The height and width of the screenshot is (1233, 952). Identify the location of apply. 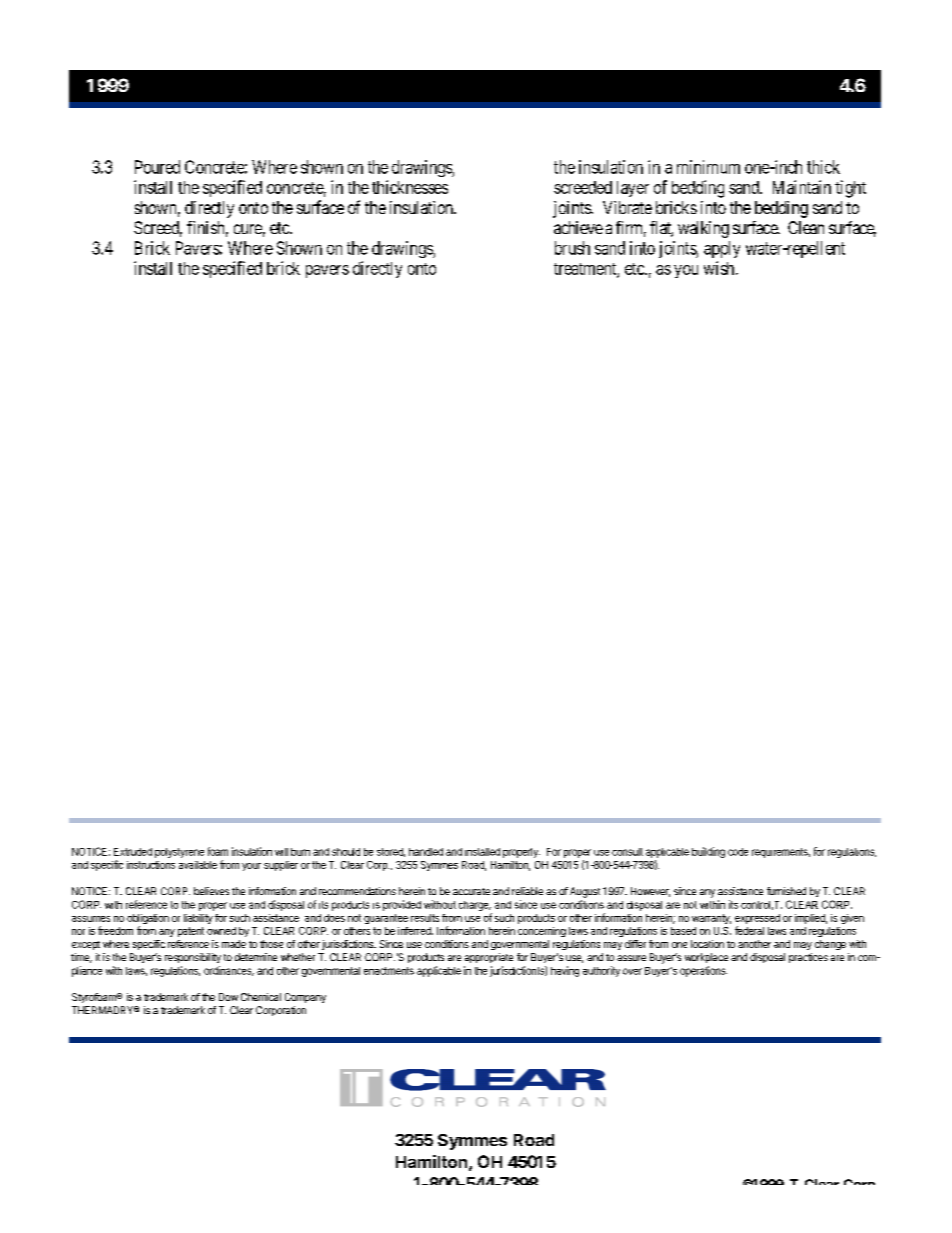
(722, 249).
